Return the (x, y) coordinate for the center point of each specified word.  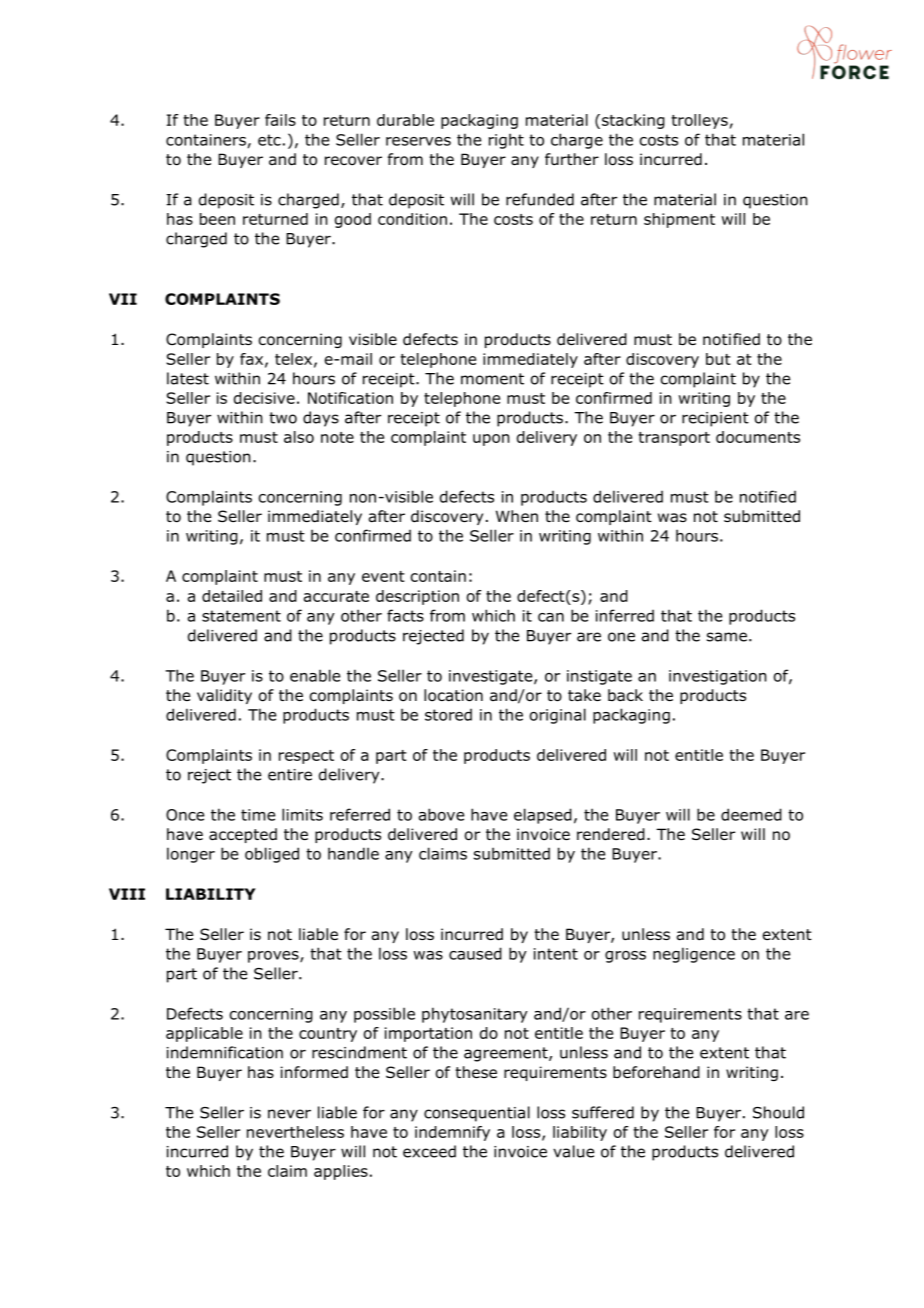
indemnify (452, 1133)
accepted (243, 835)
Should (778, 1112)
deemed (751, 814)
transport (674, 439)
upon (491, 440)
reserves (418, 141)
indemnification (225, 1052)
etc (269, 140)
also (299, 437)
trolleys (699, 121)
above (441, 814)
